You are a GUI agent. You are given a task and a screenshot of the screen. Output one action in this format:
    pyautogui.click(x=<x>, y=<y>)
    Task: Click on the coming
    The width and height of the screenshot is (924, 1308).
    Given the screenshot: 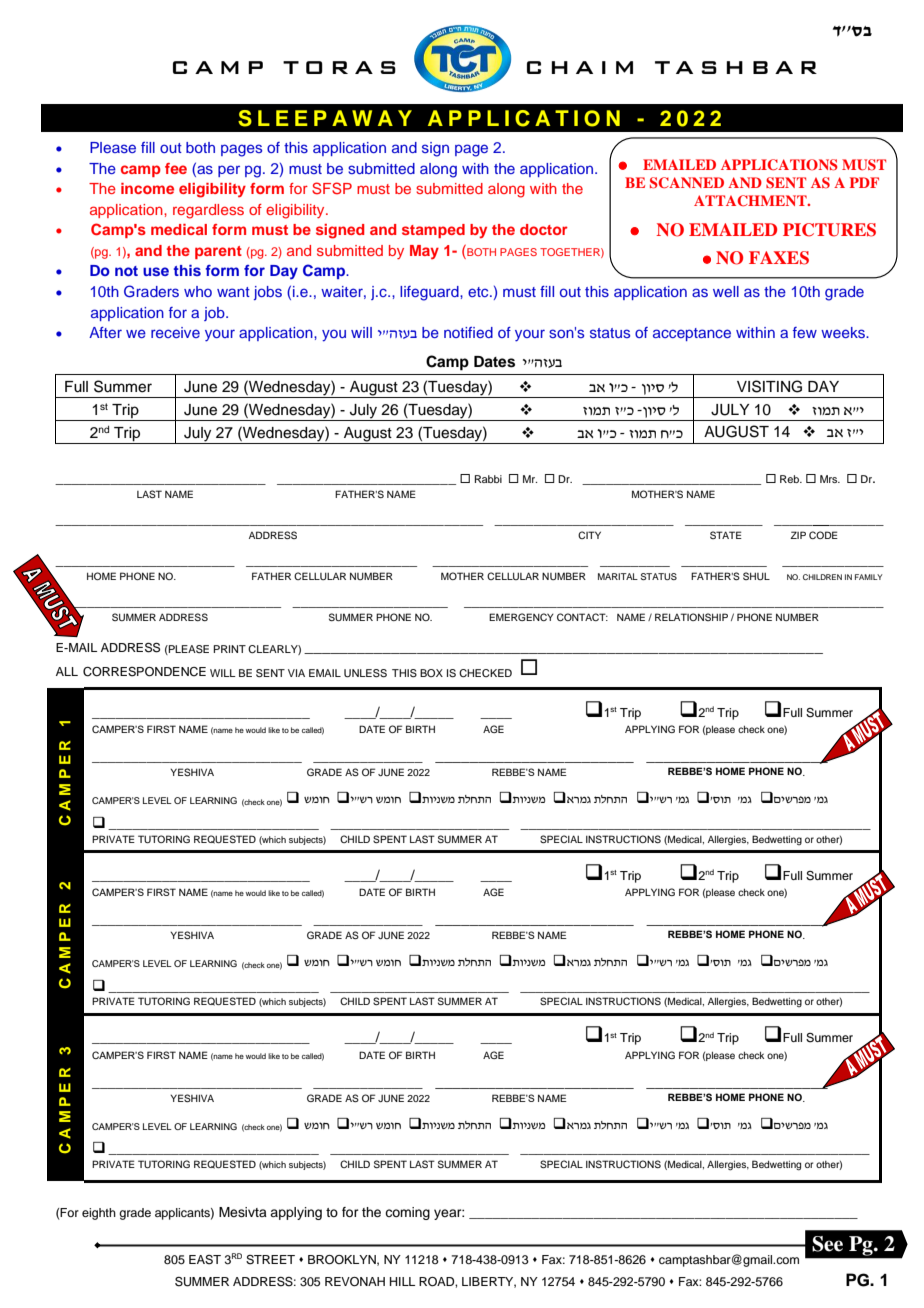 What is the action you would take?
    pyautogui.click(x=407, y=1213)
